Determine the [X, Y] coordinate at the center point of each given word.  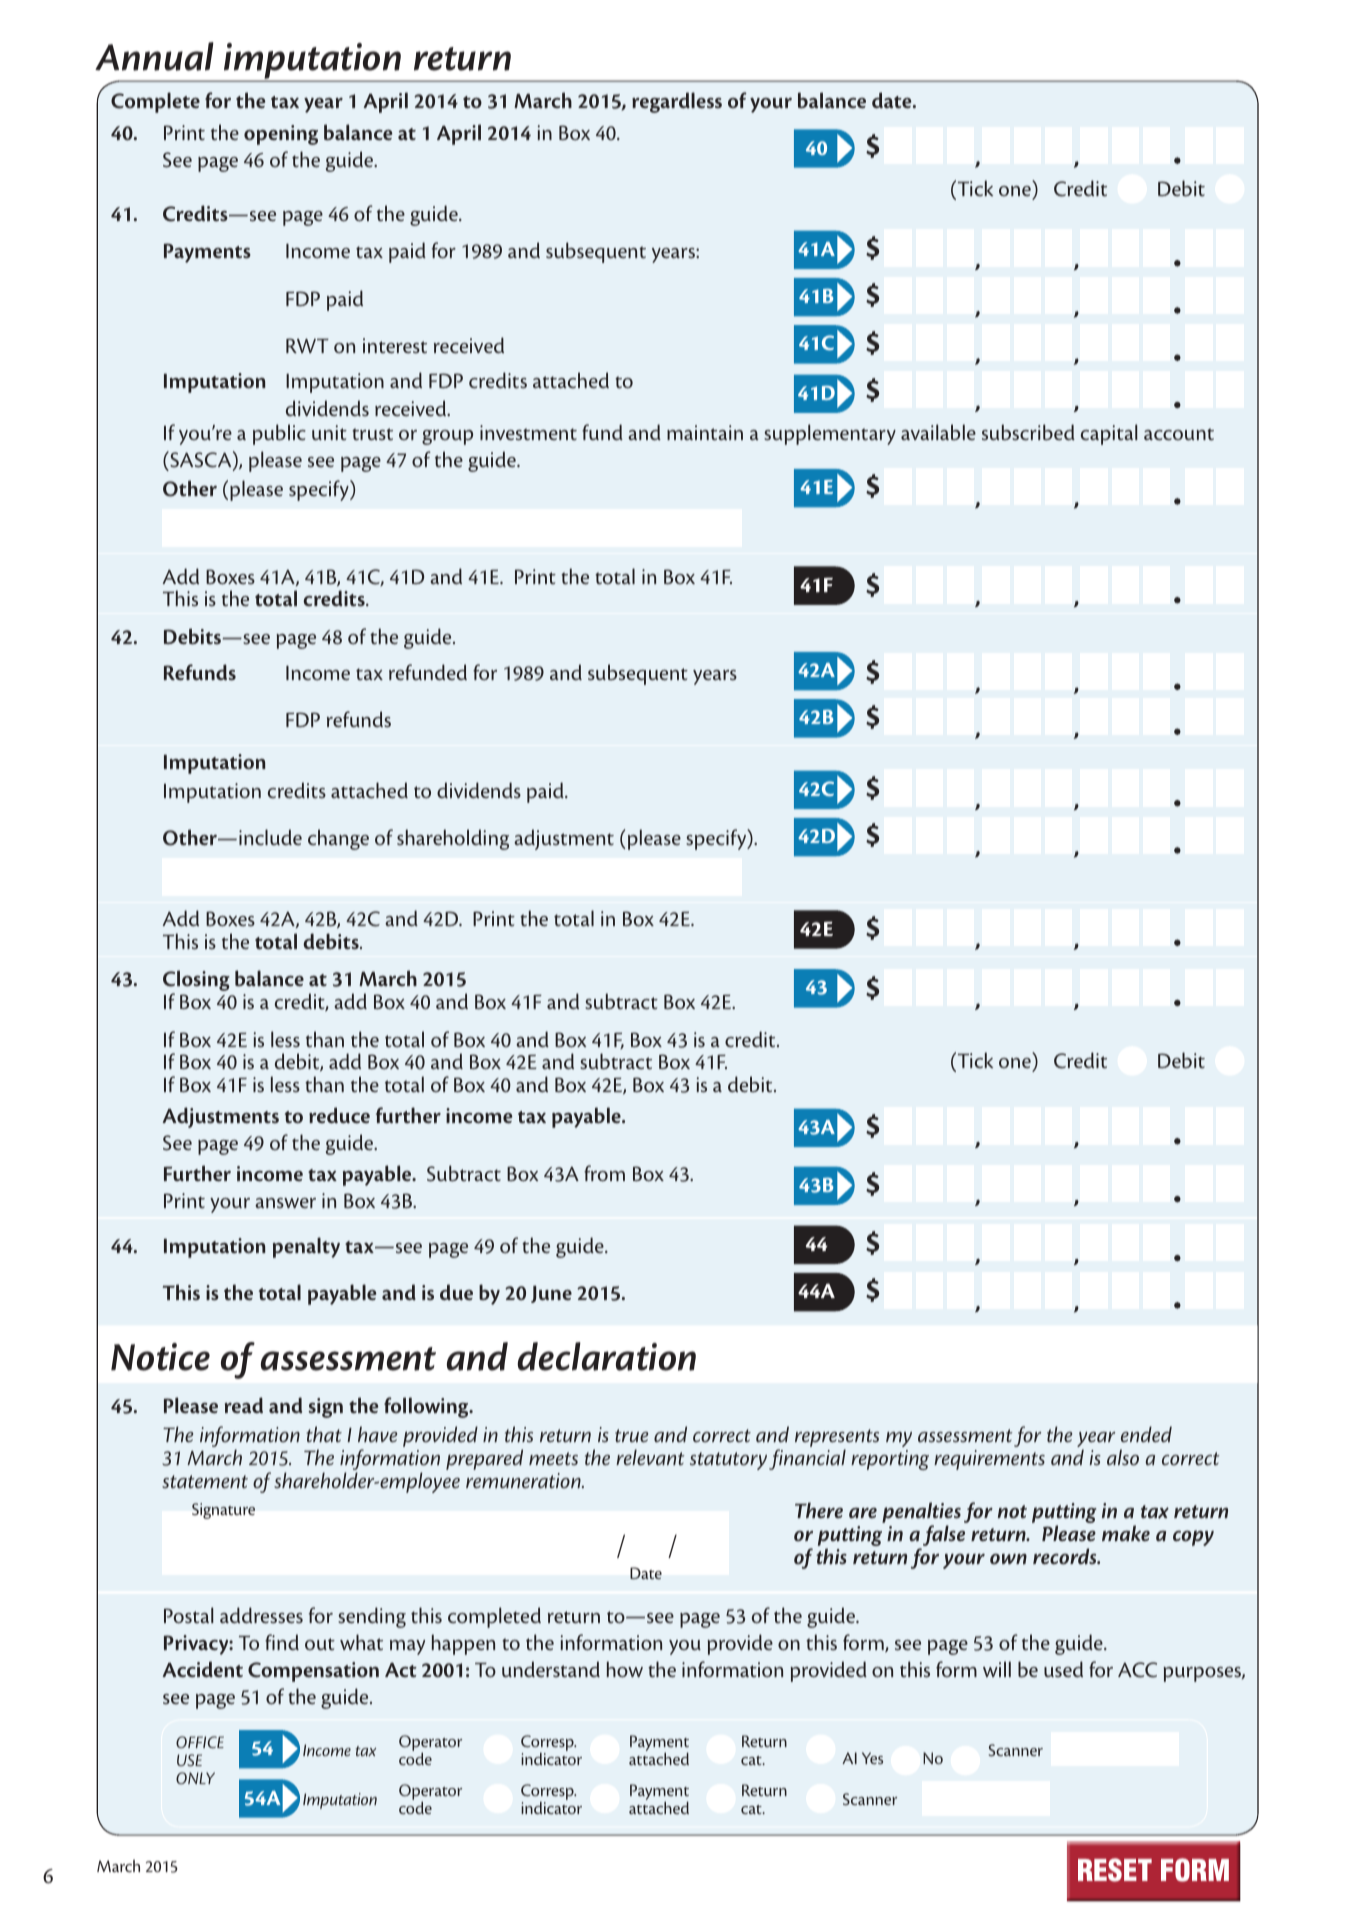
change [338, 839]
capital [1109, 434]
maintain [705, 433]
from [604, 1173]
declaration [606, 1356]
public [279, 434]
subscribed [1028, 432]
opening [281, 135]
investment [528, 433]
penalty [306, 1247]
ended [1146, 1434]
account [1179, 434]
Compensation [313, 1672]
